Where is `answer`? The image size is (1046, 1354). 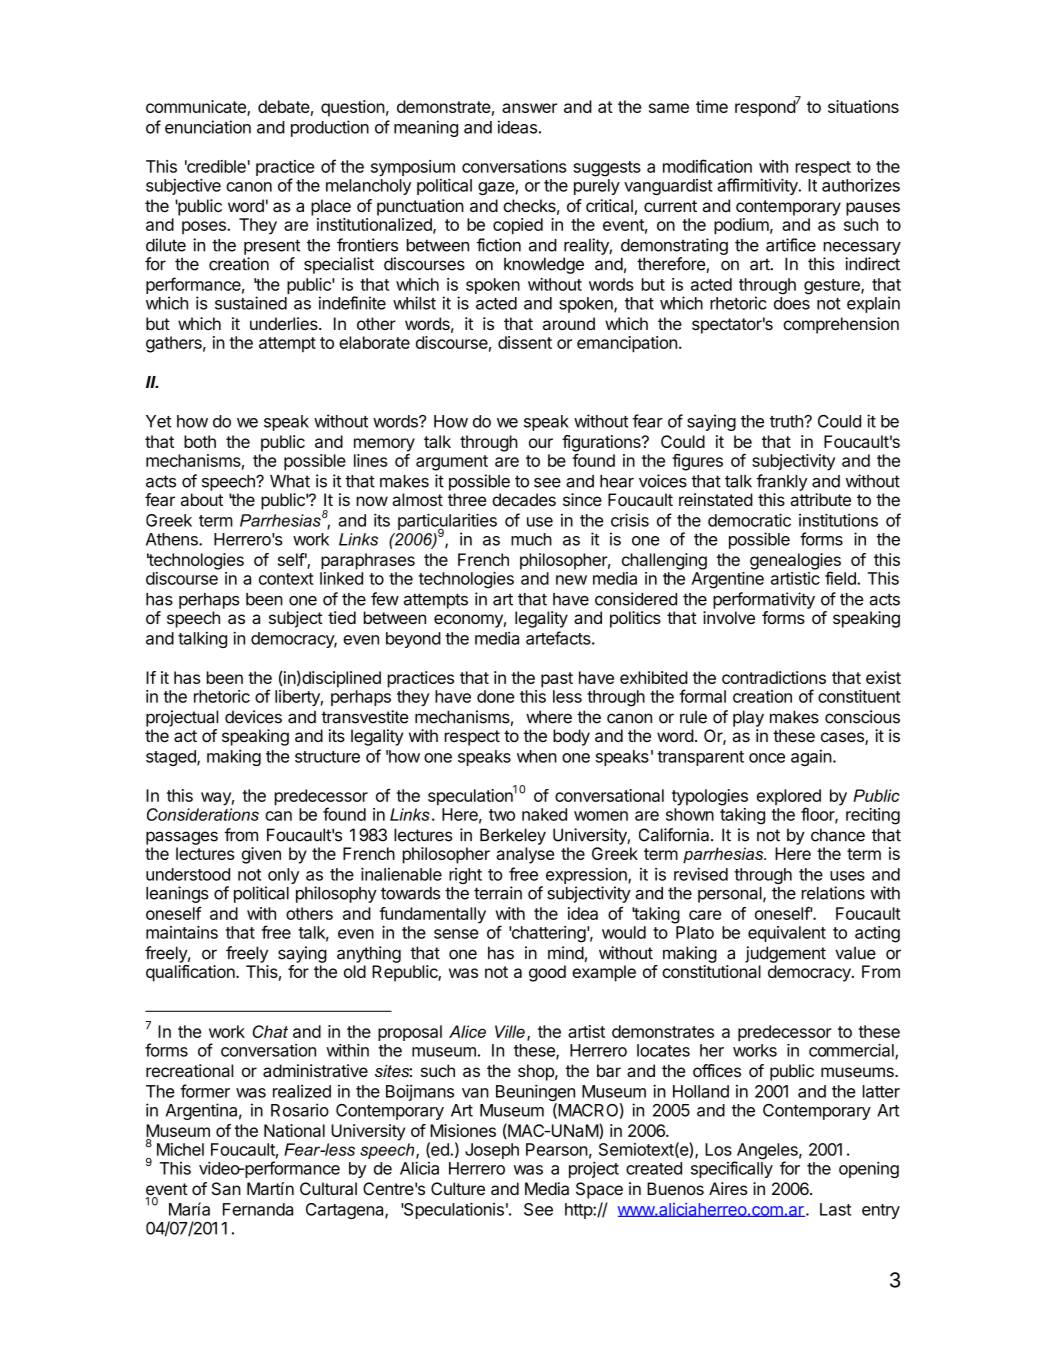
answer is located at coordinates (529, 108).
